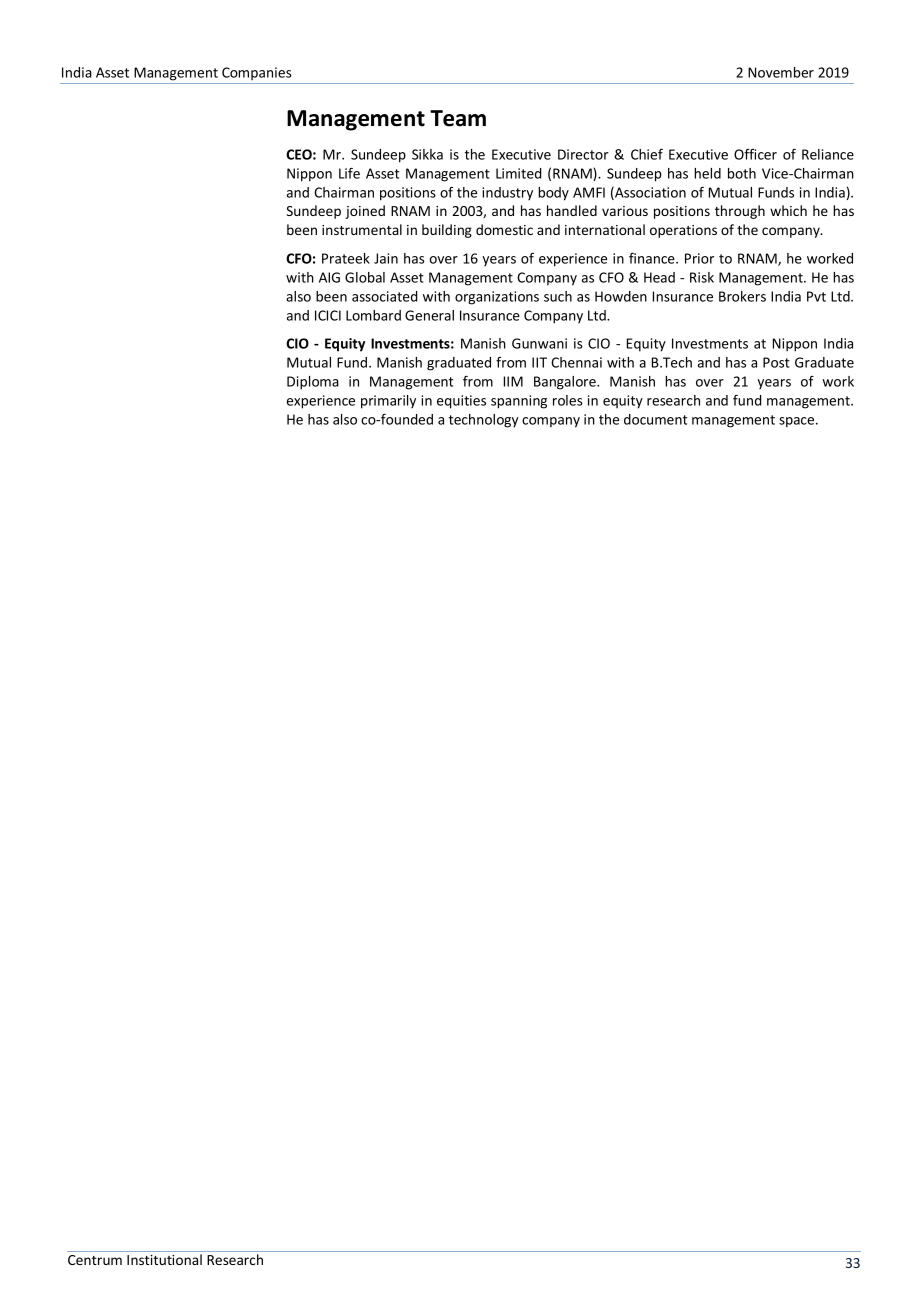 This screenshot has height=1308, width=924. I want to click on space, so click(798, 422).
